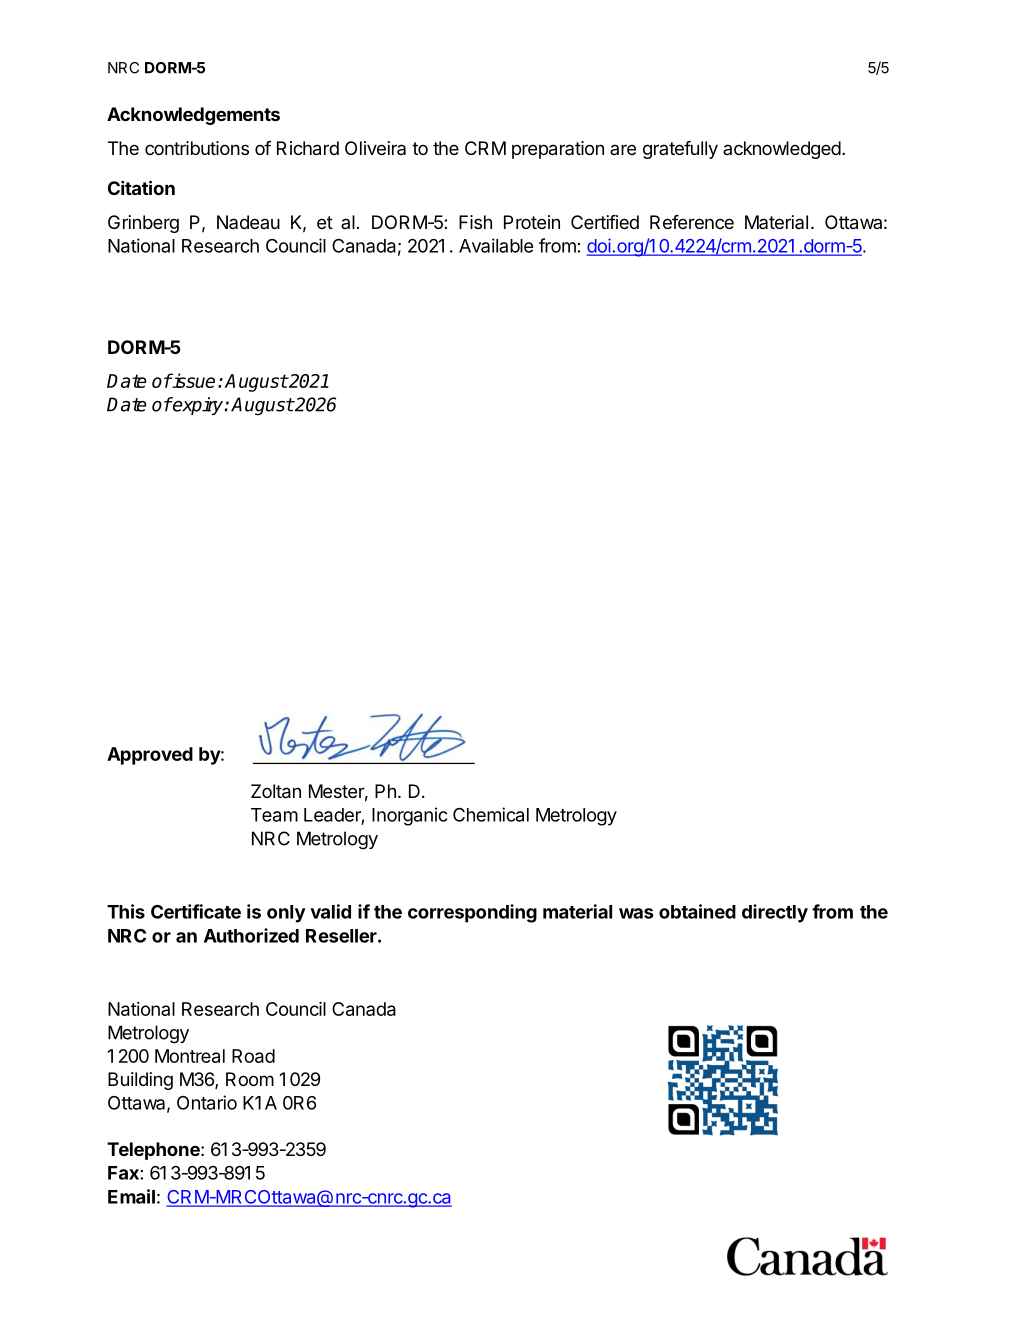 This page has width=1032, height=1335. I want to click on contributions, so click(197, 148).
